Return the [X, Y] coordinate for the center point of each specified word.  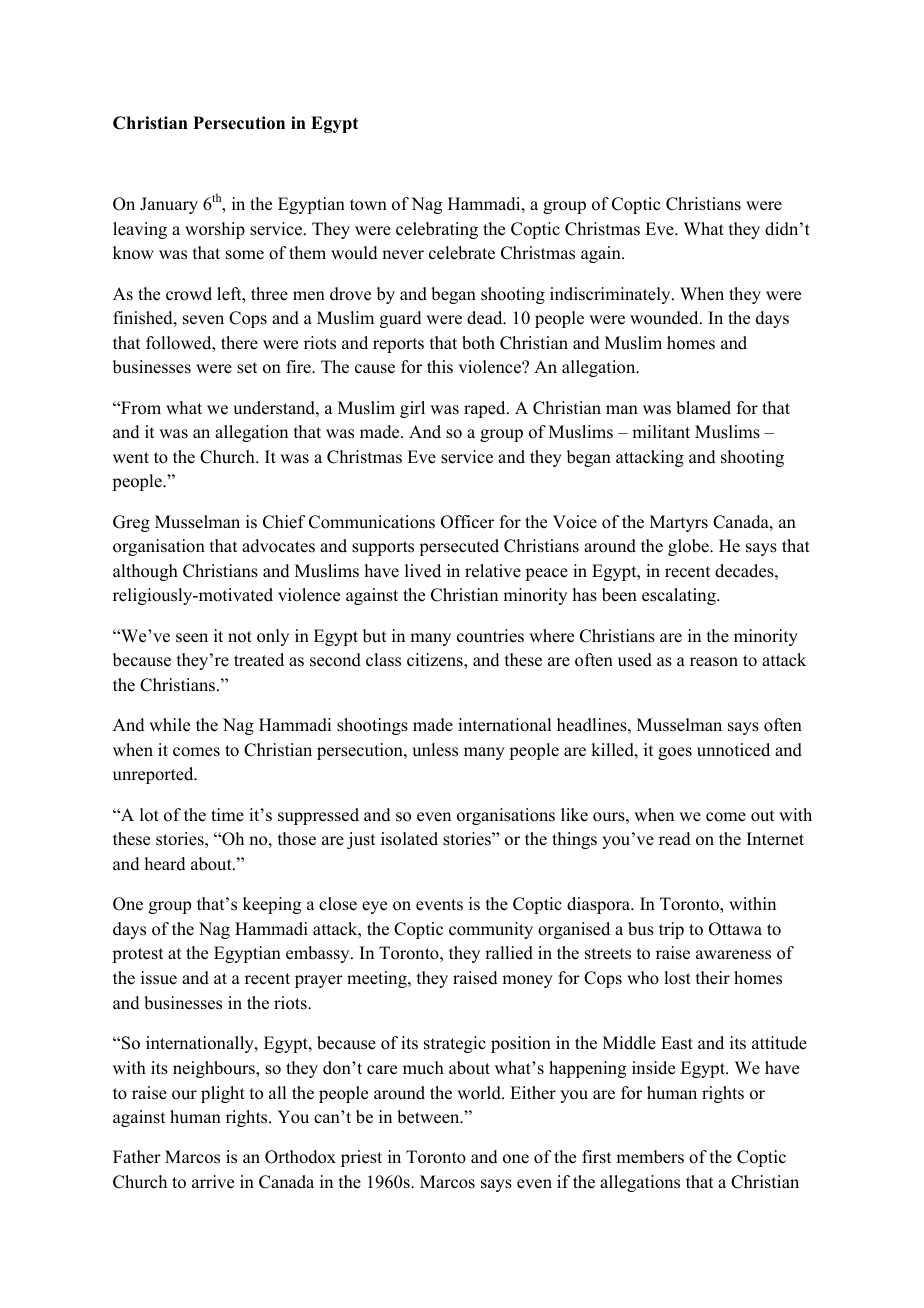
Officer [467, 522]
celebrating [437, 230]
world [480, 1093]
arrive [213, 1182]
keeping [272, 905]
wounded [665, 318]
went [131, 458]
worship [215, 230]
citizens [436, 660]
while [169, 725]
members [650, 1157]
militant [661, 431]
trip [671, 930]
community [491, 930]
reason [714, 662]
